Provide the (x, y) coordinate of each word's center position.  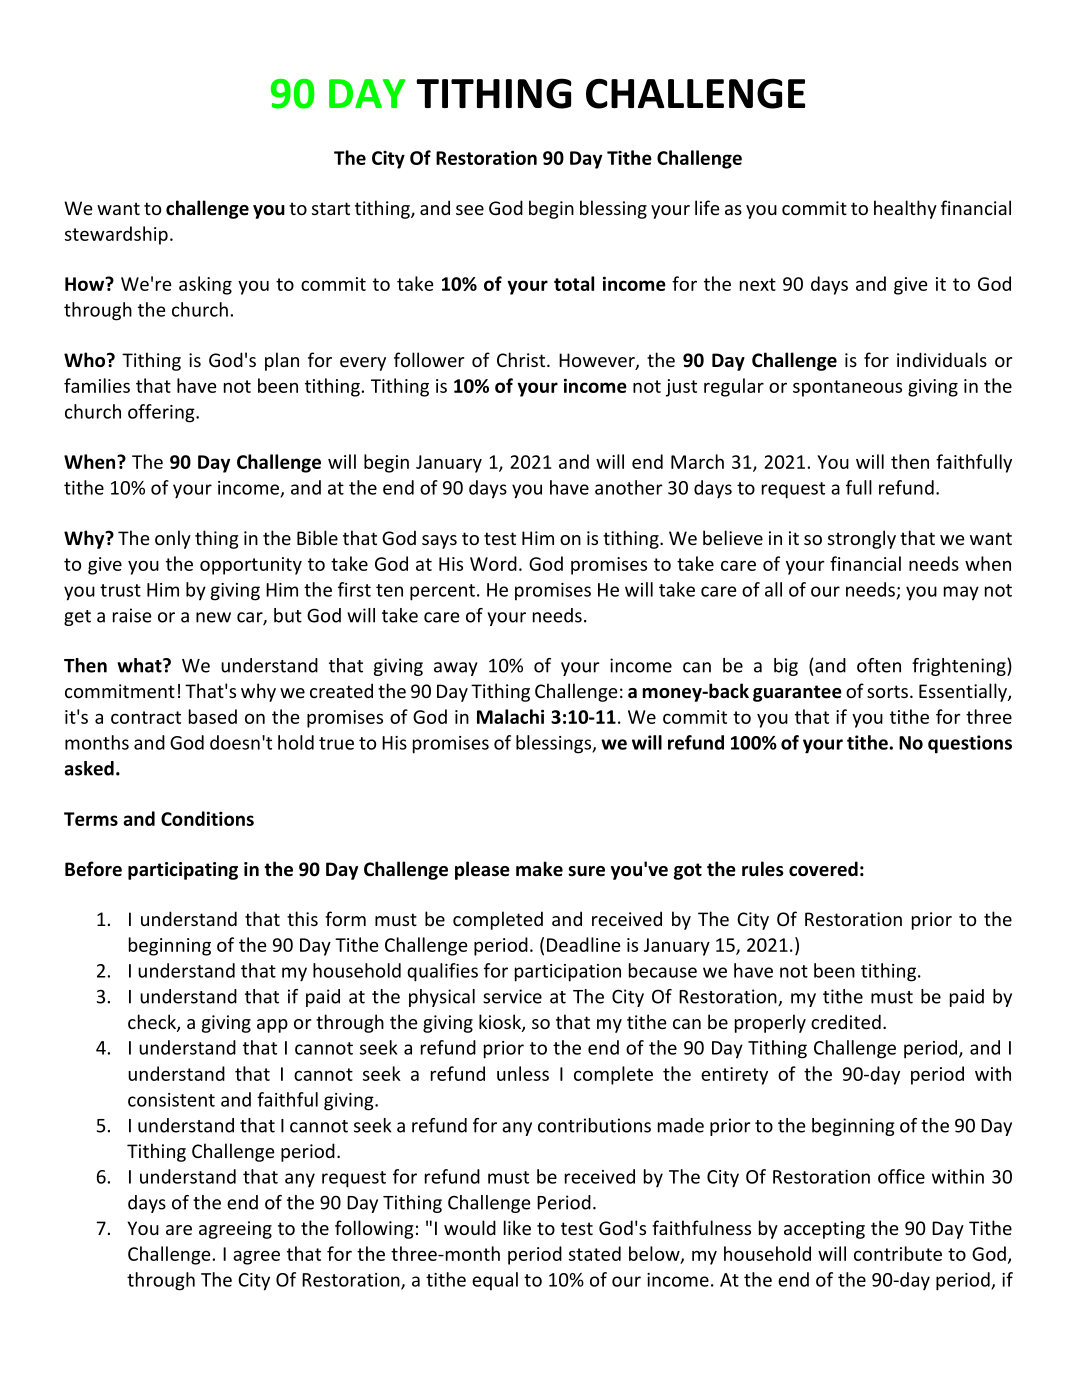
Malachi (510, 716)
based (213, 716)
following (374, 1229)
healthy (905, 209)
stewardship (116, 235)
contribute (898, 1253)
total (574, 283)
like (517, 1227)
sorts (887, 691)
